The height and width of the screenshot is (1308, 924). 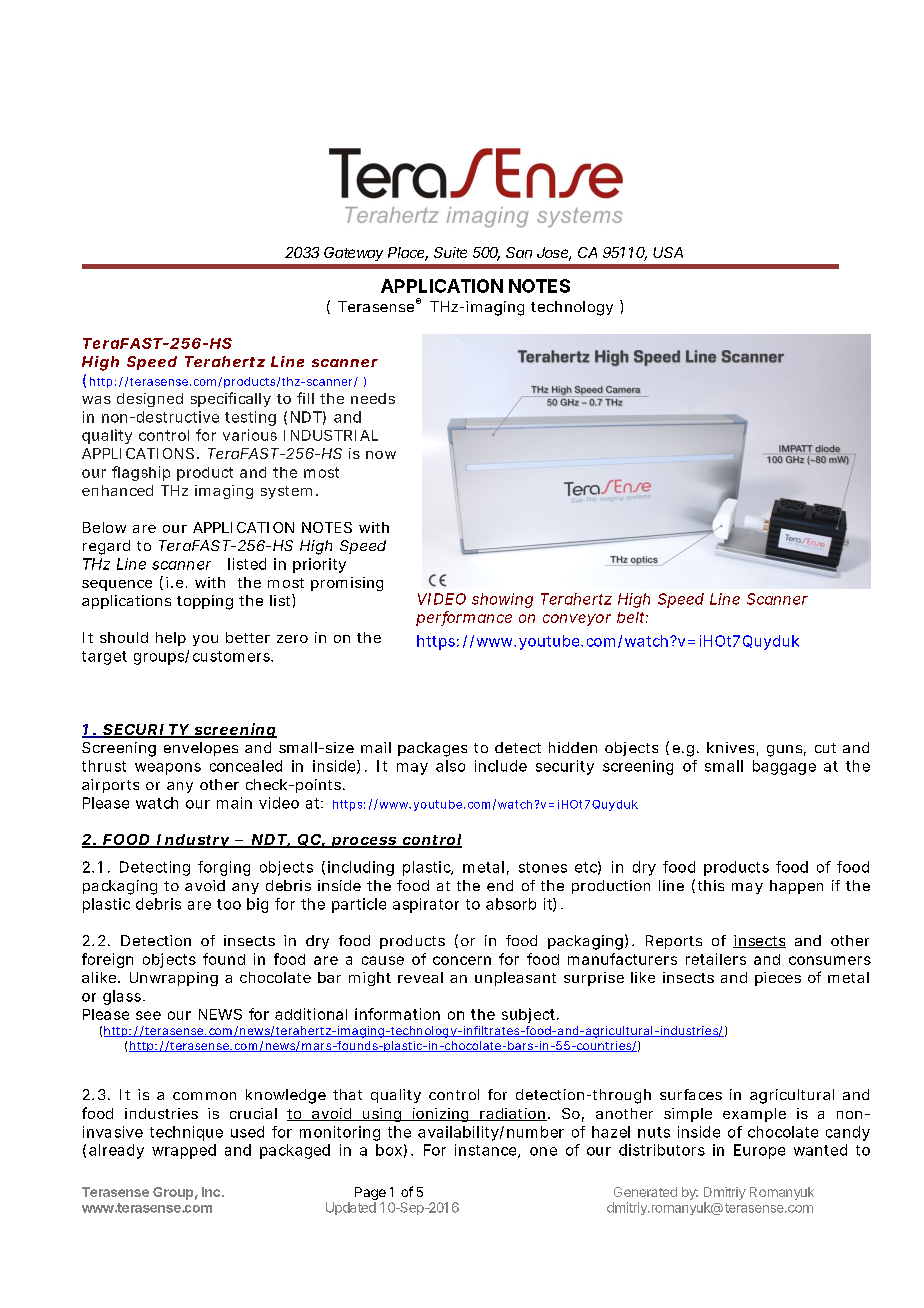 I want to click on packages, so click(x=432, y=749).
